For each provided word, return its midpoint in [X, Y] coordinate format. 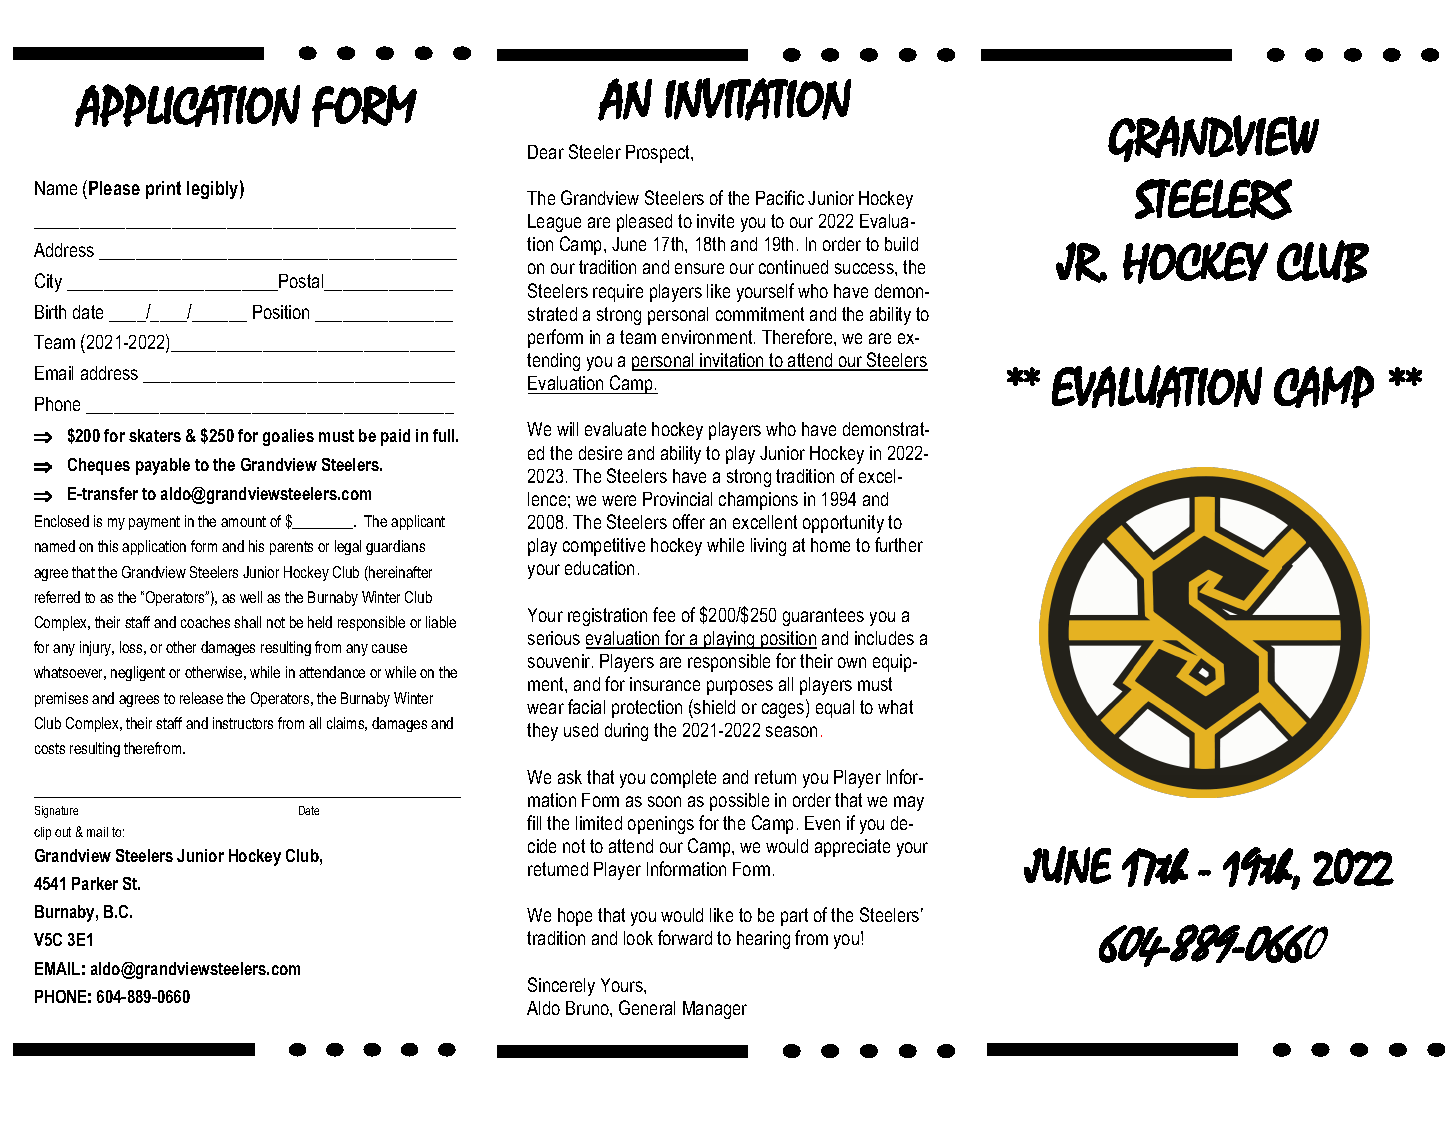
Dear [546, 152]
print [163, 190]
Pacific [780, 197]
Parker [95, 883]
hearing [763, 940]
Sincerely [561, 986]
